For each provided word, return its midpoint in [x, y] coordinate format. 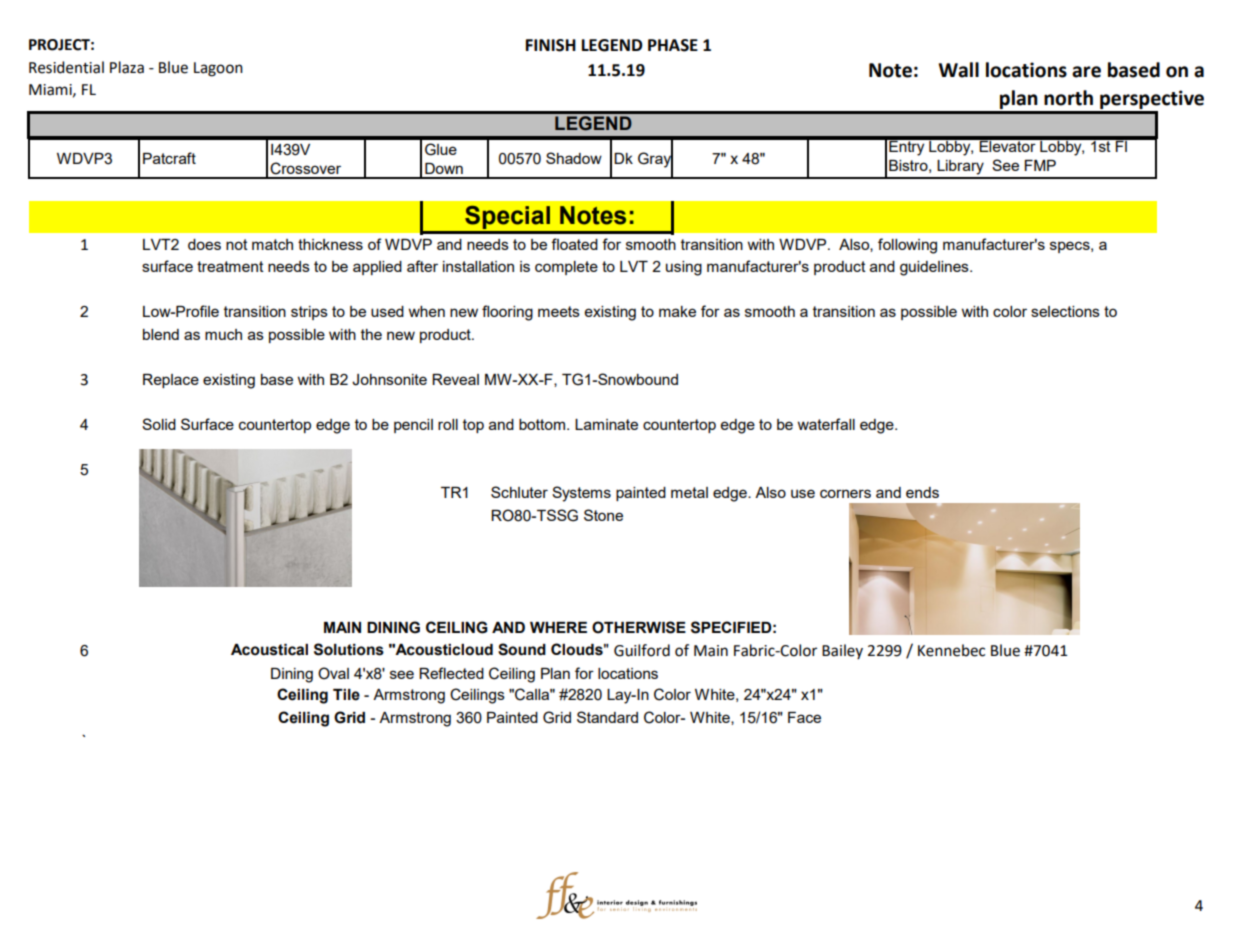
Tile [346, 695]
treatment [230, 266]
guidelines [935, 268]
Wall [959, 70]
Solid [159, 424]
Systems [581, 494]
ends [922, 492]
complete [566, 268]
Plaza [127, 67]
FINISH [551, 45]
